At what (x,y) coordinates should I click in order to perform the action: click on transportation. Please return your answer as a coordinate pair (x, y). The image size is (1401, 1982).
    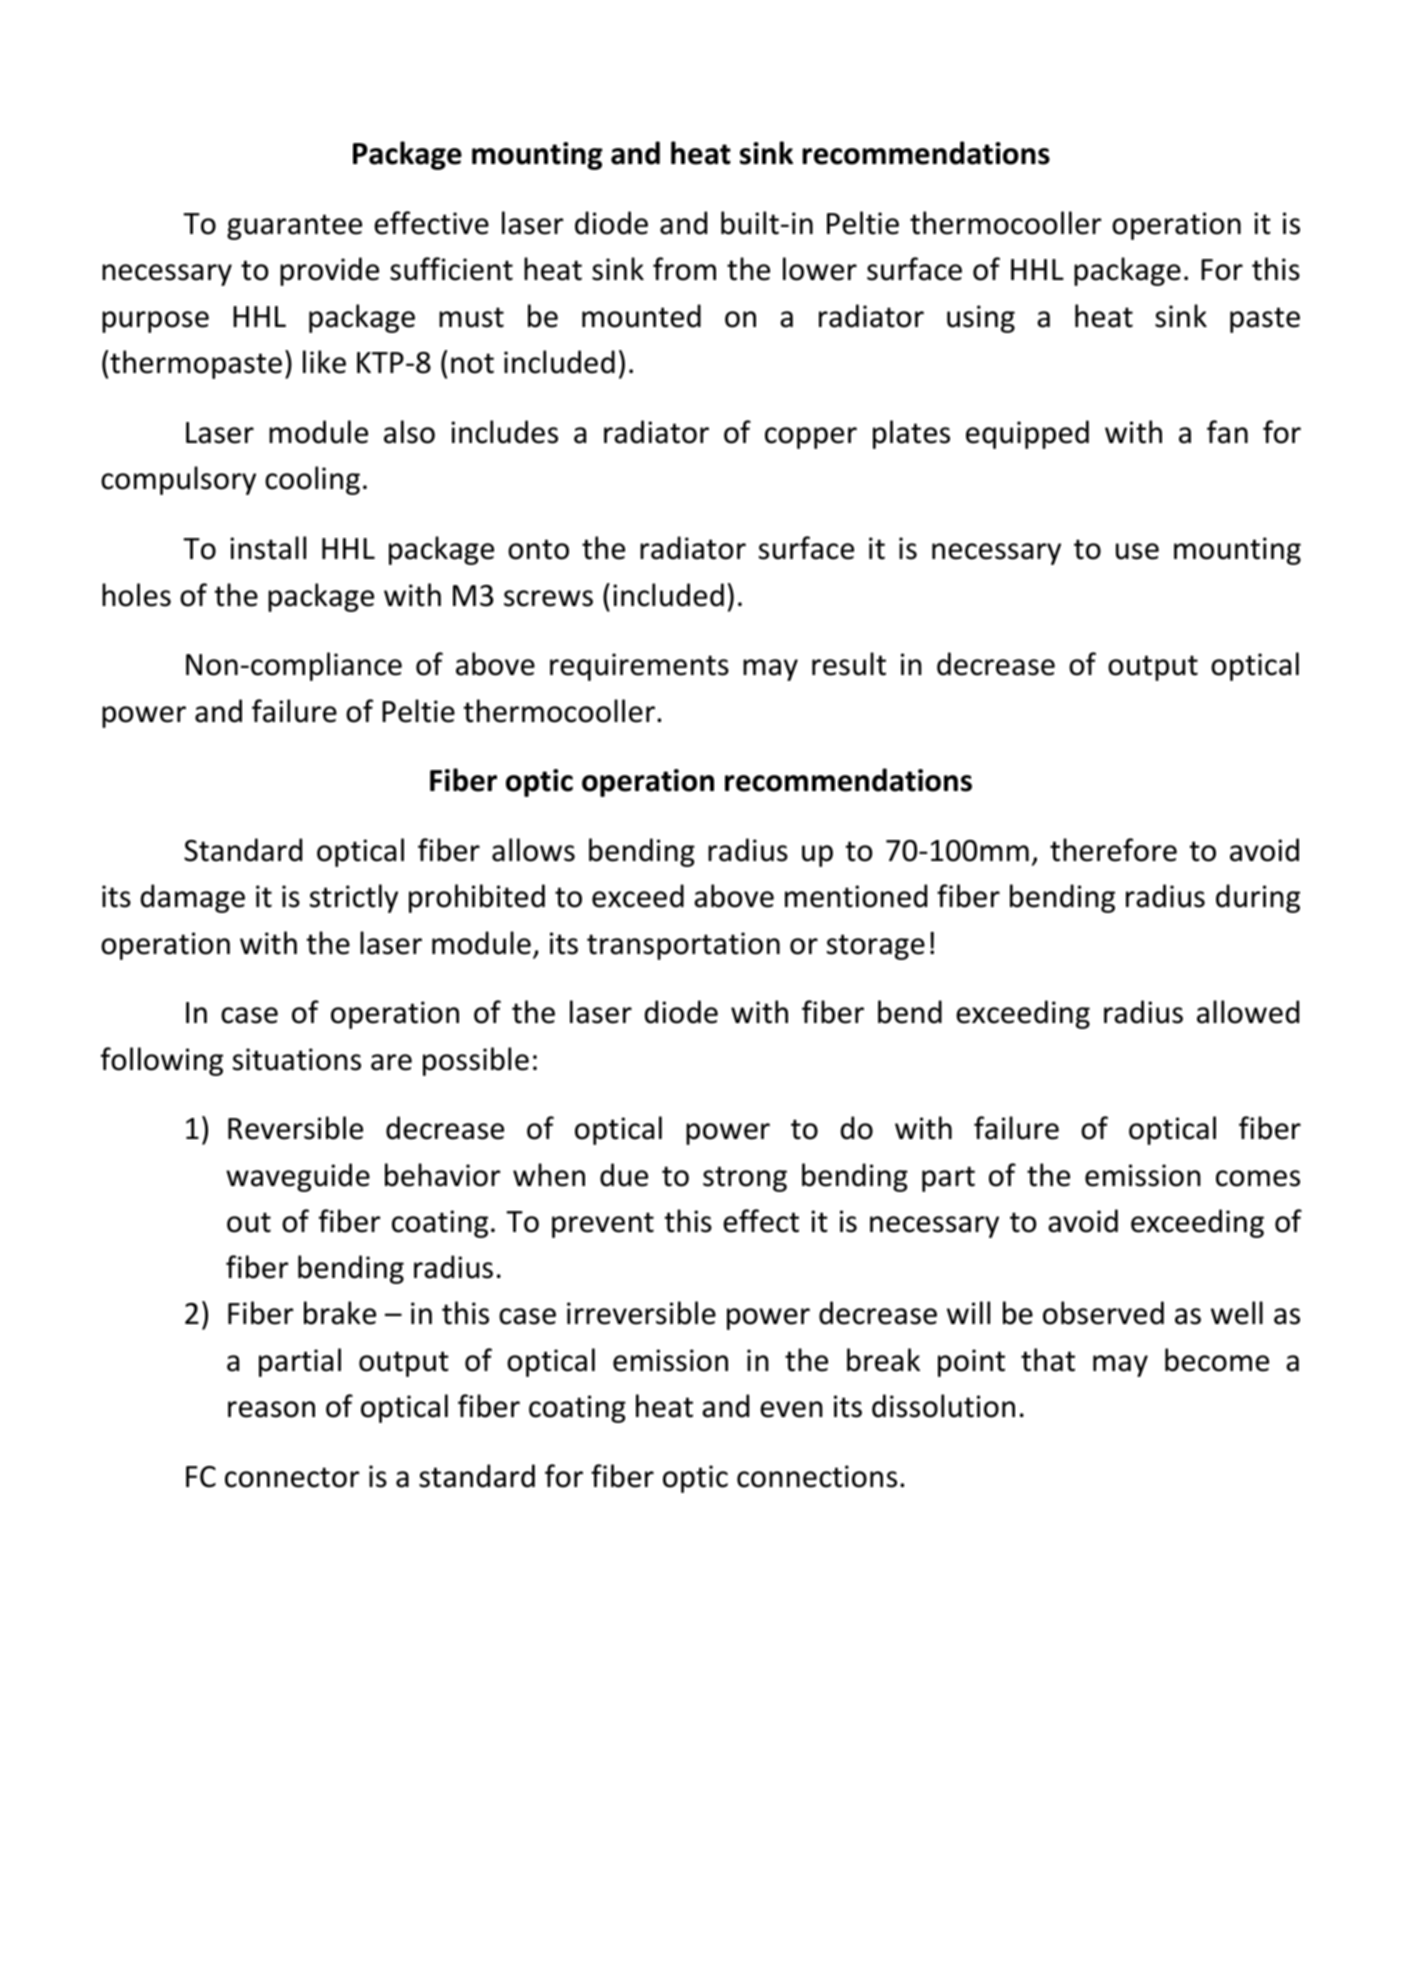
    Looking at the image, I should click on (683, 946).
